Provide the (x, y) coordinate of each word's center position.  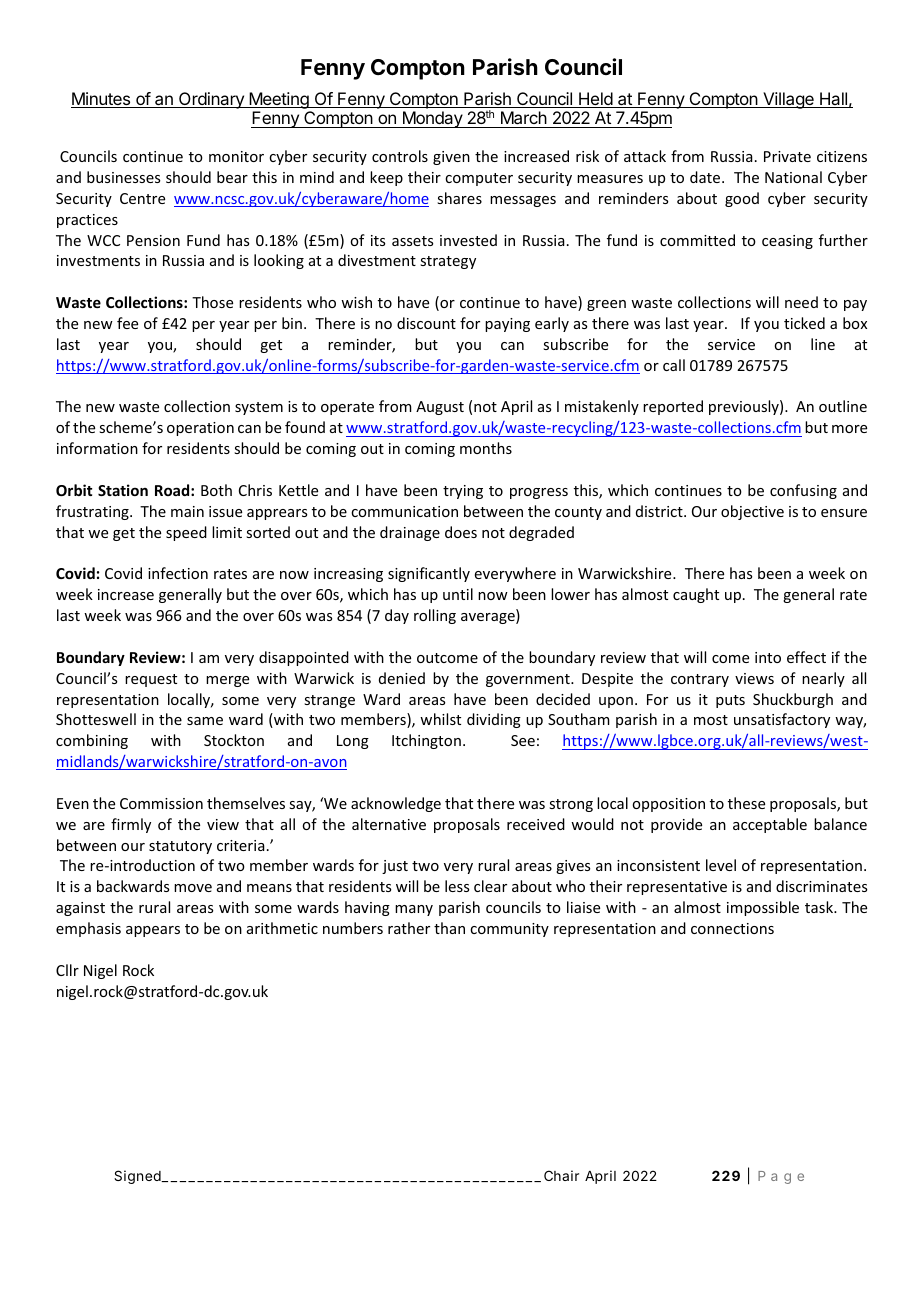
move (193, 888)
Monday (432, 119)
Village (788, 100)
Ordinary (211, 100)
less (457, 886)
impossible (763, 908)
